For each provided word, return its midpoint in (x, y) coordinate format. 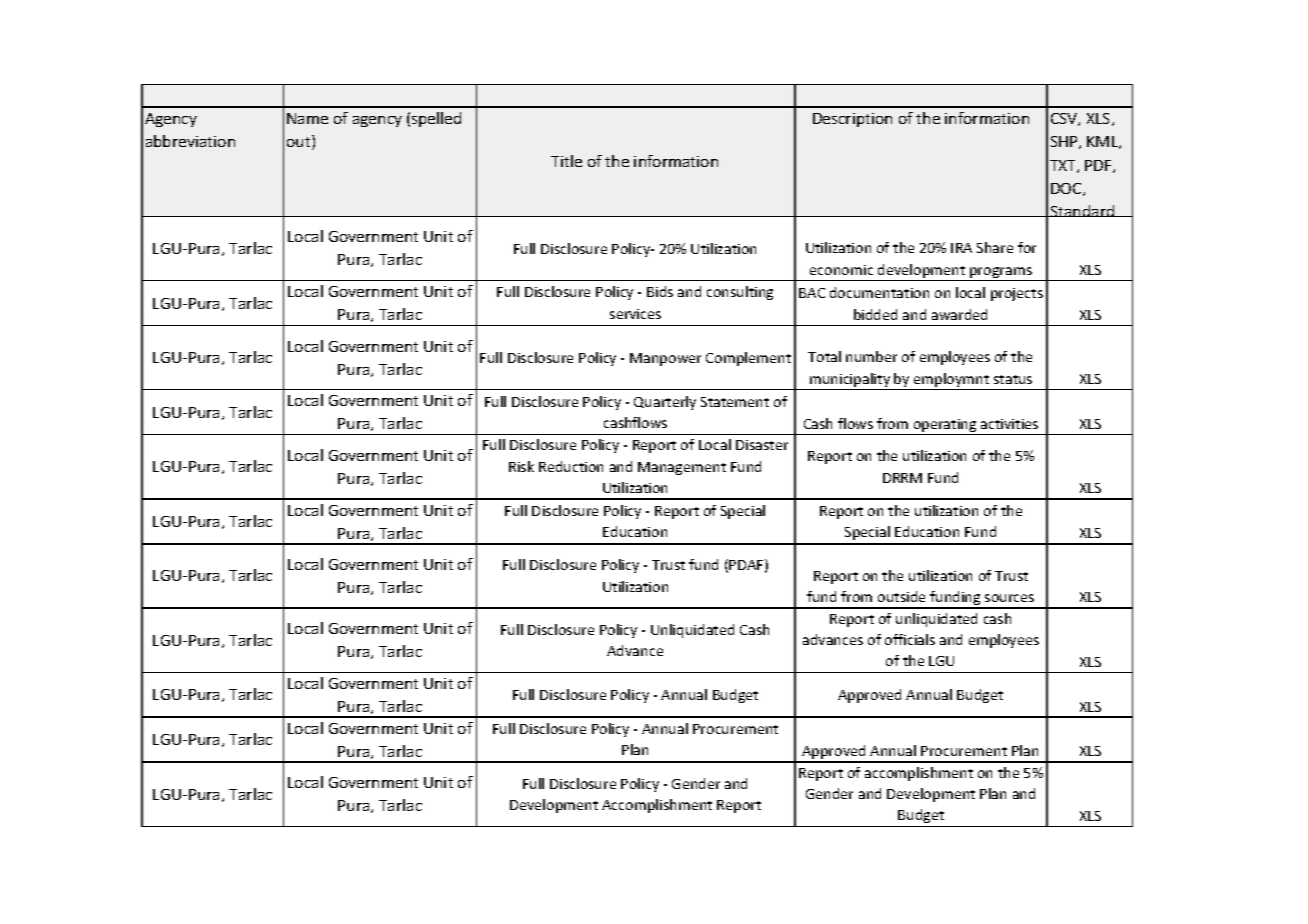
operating (945, 427)
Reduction (571, 466)
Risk (521, 466)
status (1013, 379)
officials (910, 639)
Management (682, 468)
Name (307, 118)
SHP (1065, 142)
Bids (660, 291)
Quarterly (665, 403)
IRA (961, 248)
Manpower (665, 359)
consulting (740, 293)
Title (566, 161)
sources (1009, 598)
